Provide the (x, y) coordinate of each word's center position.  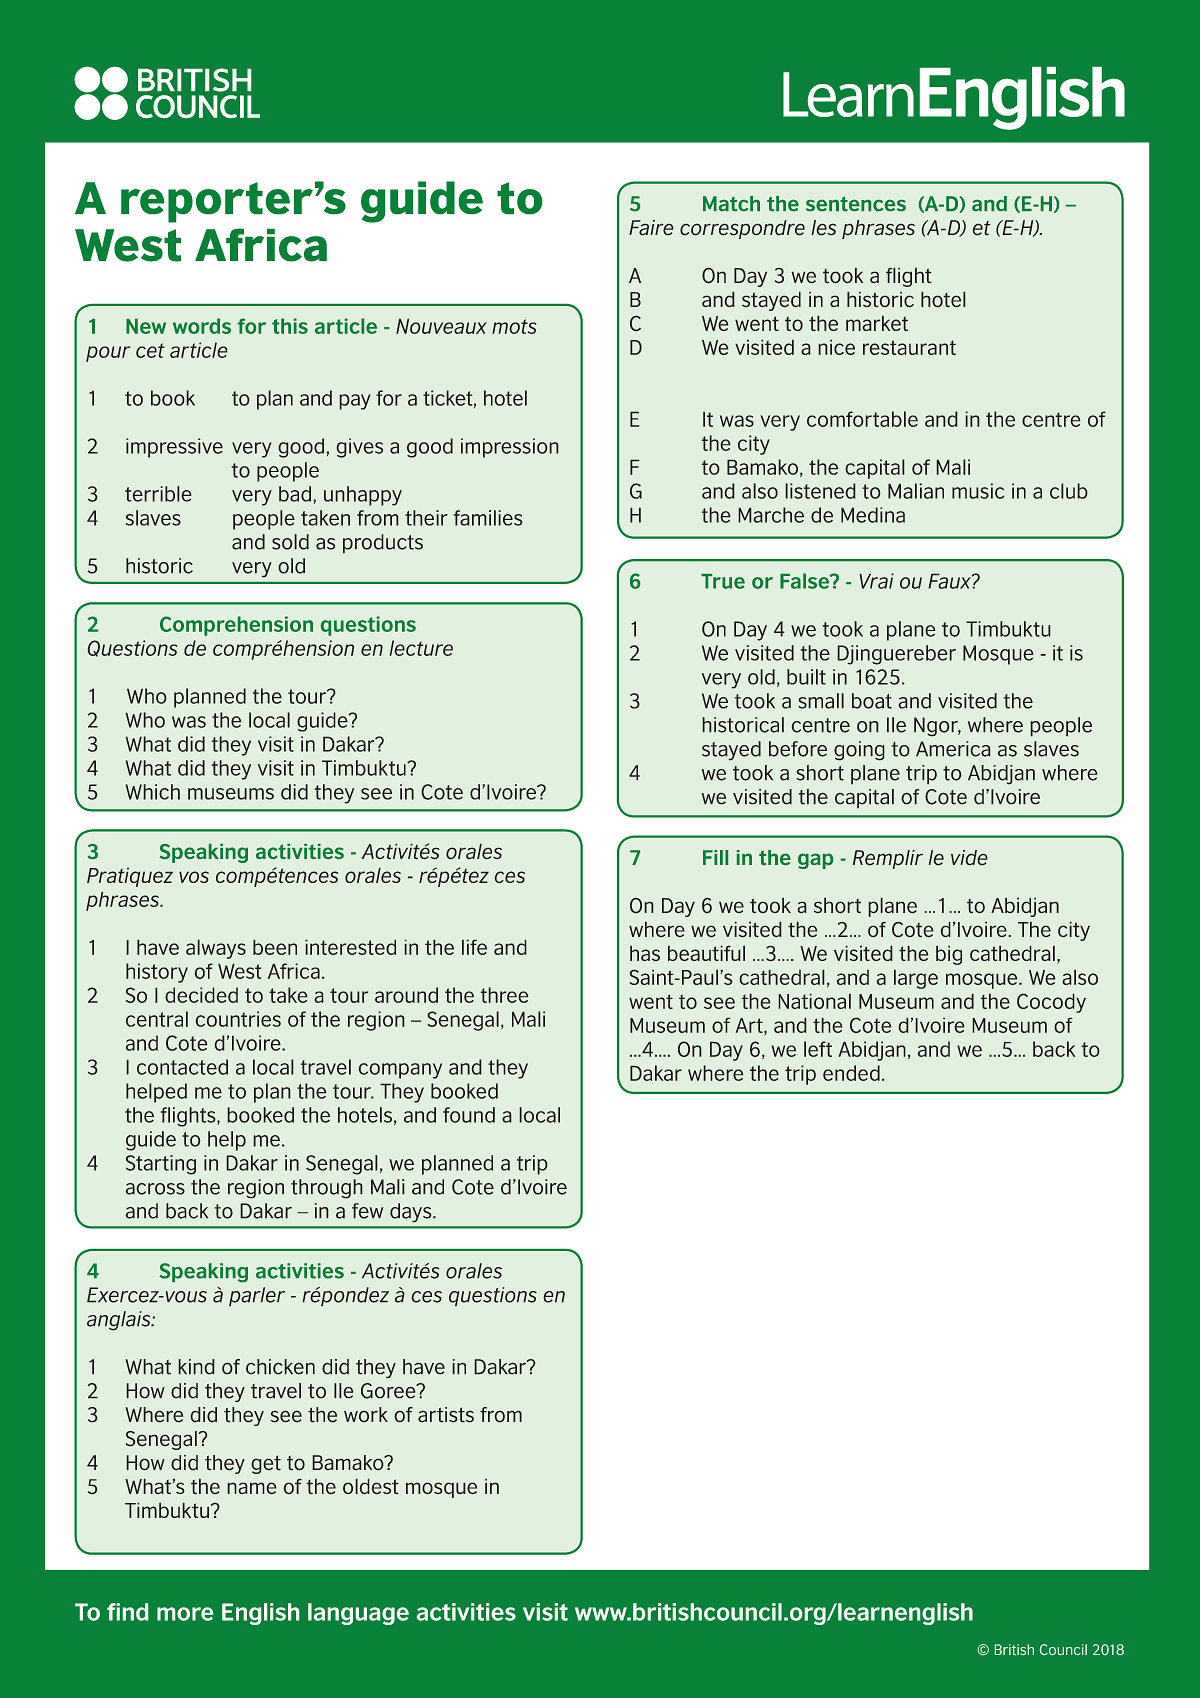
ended (851, 1073)
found (469, 1115)
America (953, 749)
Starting (161, 1165)
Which (152, 792)
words (202, 326)
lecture (421, 648)
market (877, 323)
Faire (651, 228)
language (358, 1614)
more (185, 1614)
